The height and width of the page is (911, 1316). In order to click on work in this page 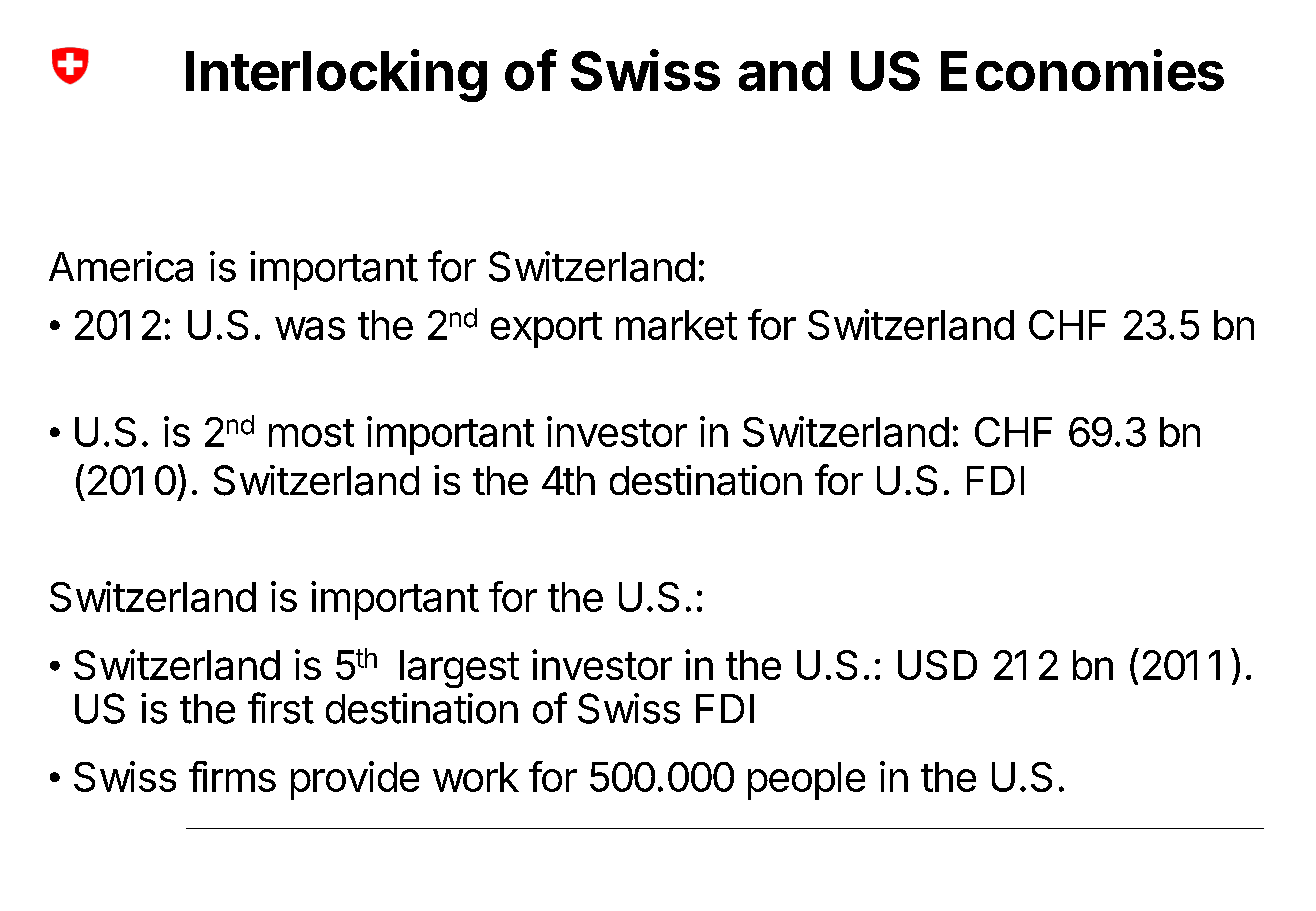, I will do `click(476, 777)`.
